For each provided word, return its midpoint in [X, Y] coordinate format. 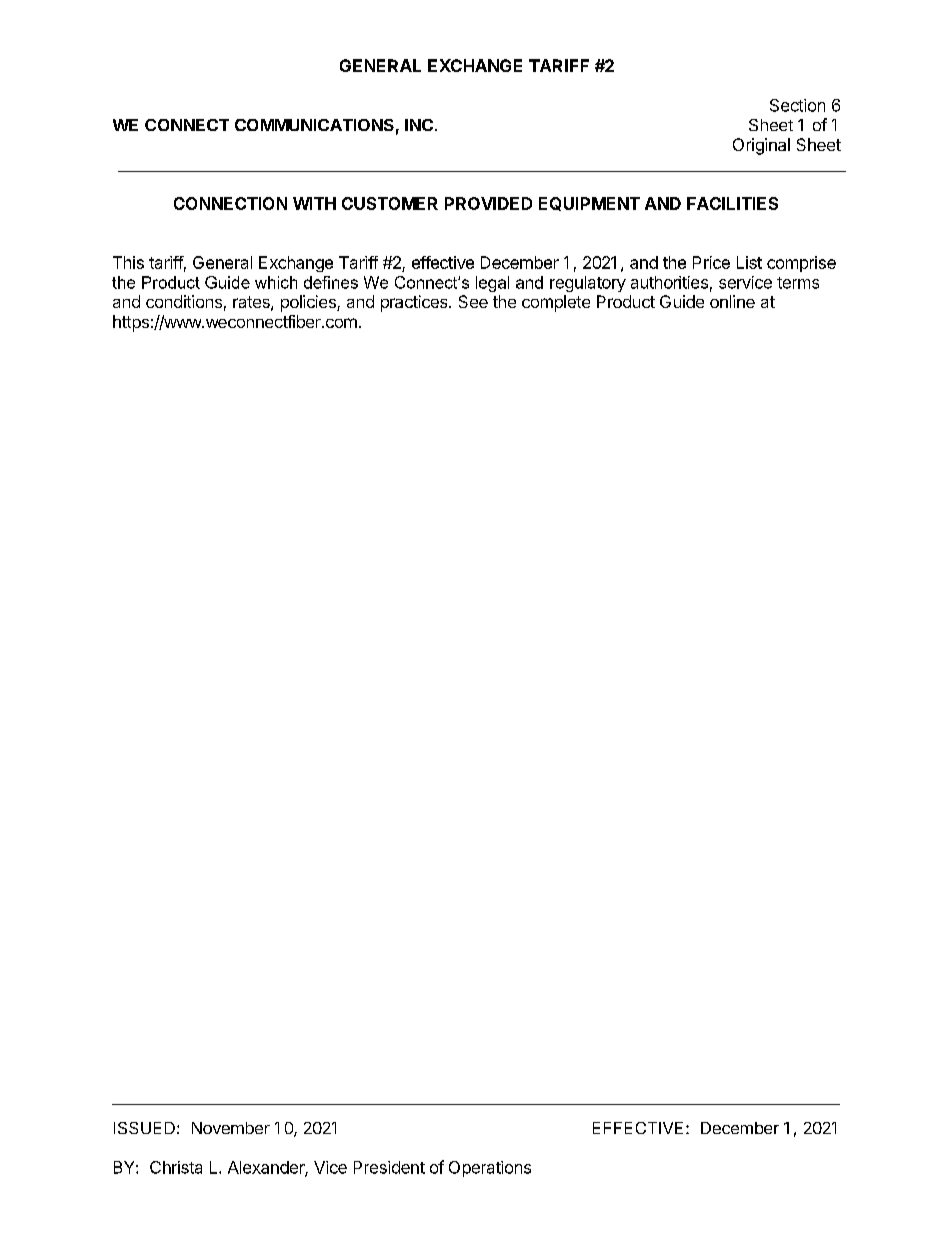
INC [419, 125]
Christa [176, 1167]
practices [415, 303]
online [732, 301]
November [231, 1128]
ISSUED [144, 1128]
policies [309, 303]
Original [761, 146]
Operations [490, 1169]
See [473, 301]
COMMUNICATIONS [314, 125]
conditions [184, 301]
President [389, 1167]
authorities [669, 282]
